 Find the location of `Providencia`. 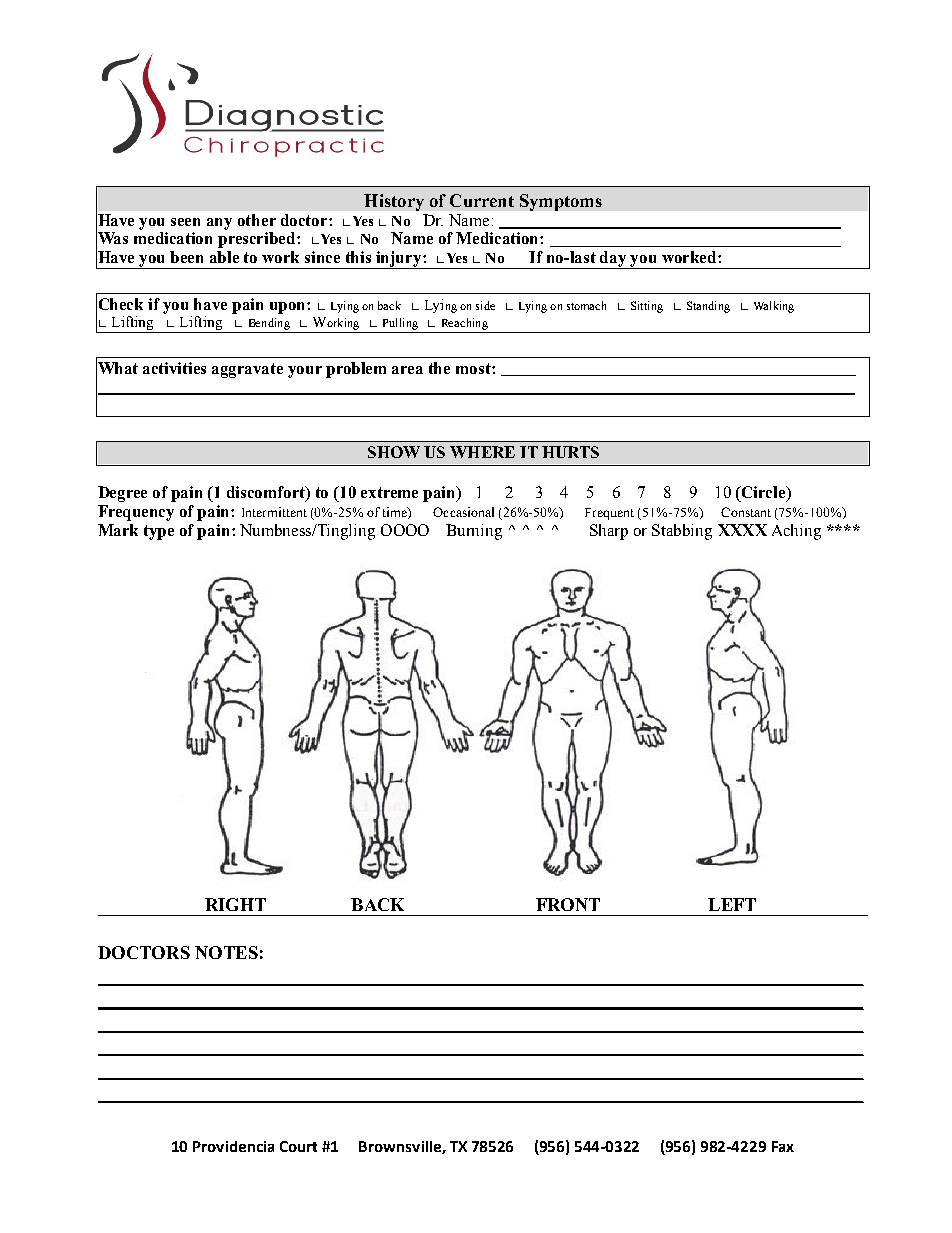

Providencia is located at coordinates (233, 1146).
